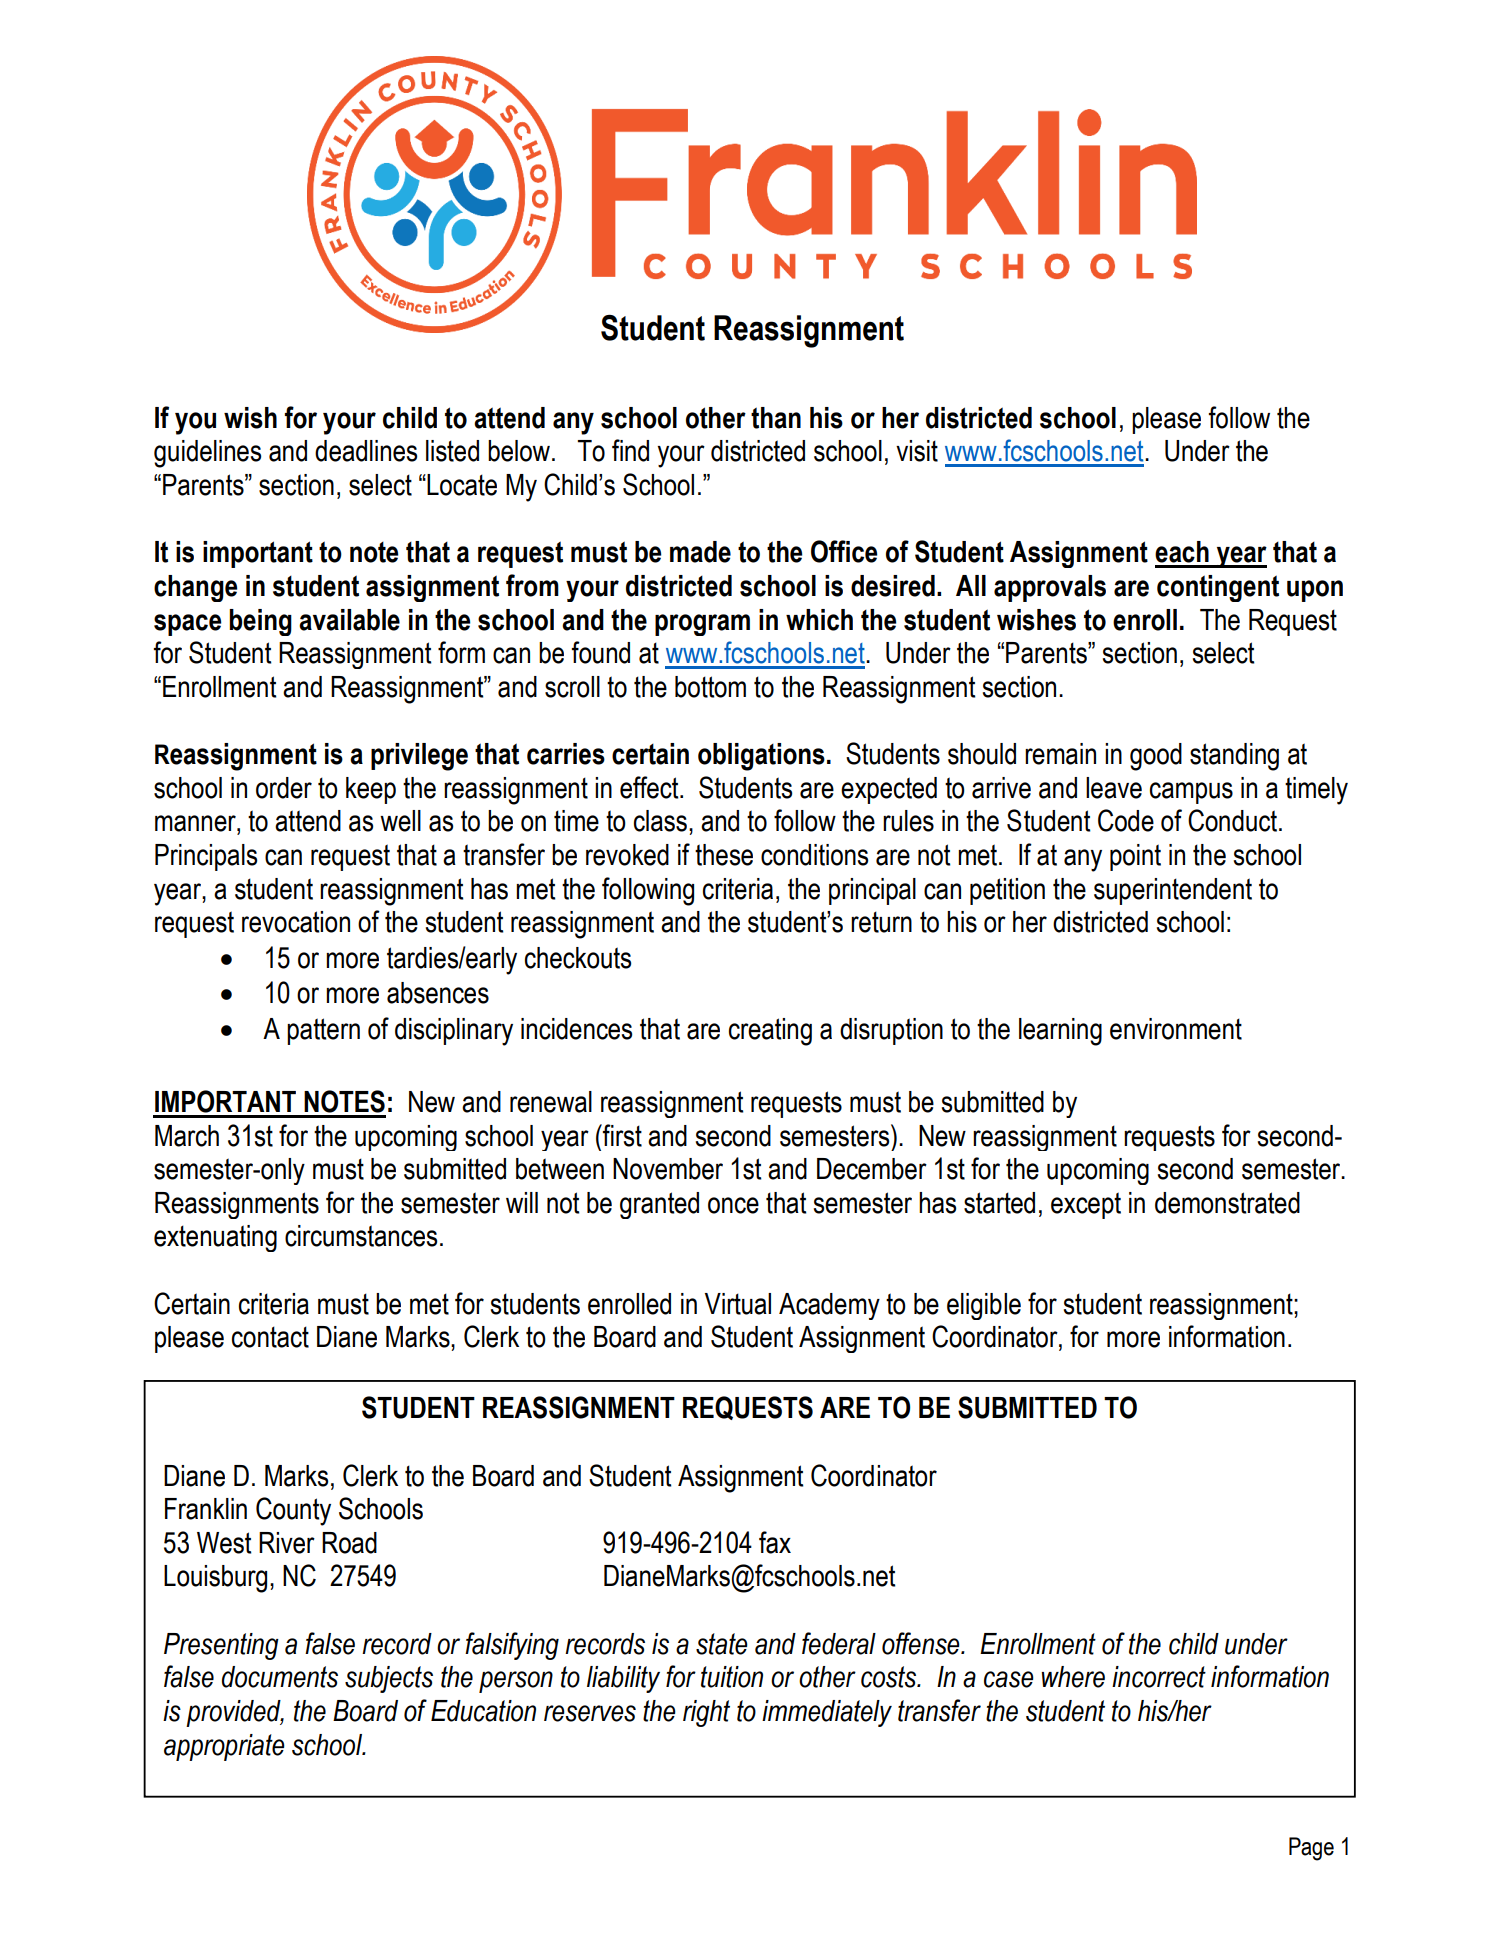 The image size is (1494, 1934). What do you see at coordinates (776, 418) in the screenshot?
I see `than` at bounding box center [776, 418].
